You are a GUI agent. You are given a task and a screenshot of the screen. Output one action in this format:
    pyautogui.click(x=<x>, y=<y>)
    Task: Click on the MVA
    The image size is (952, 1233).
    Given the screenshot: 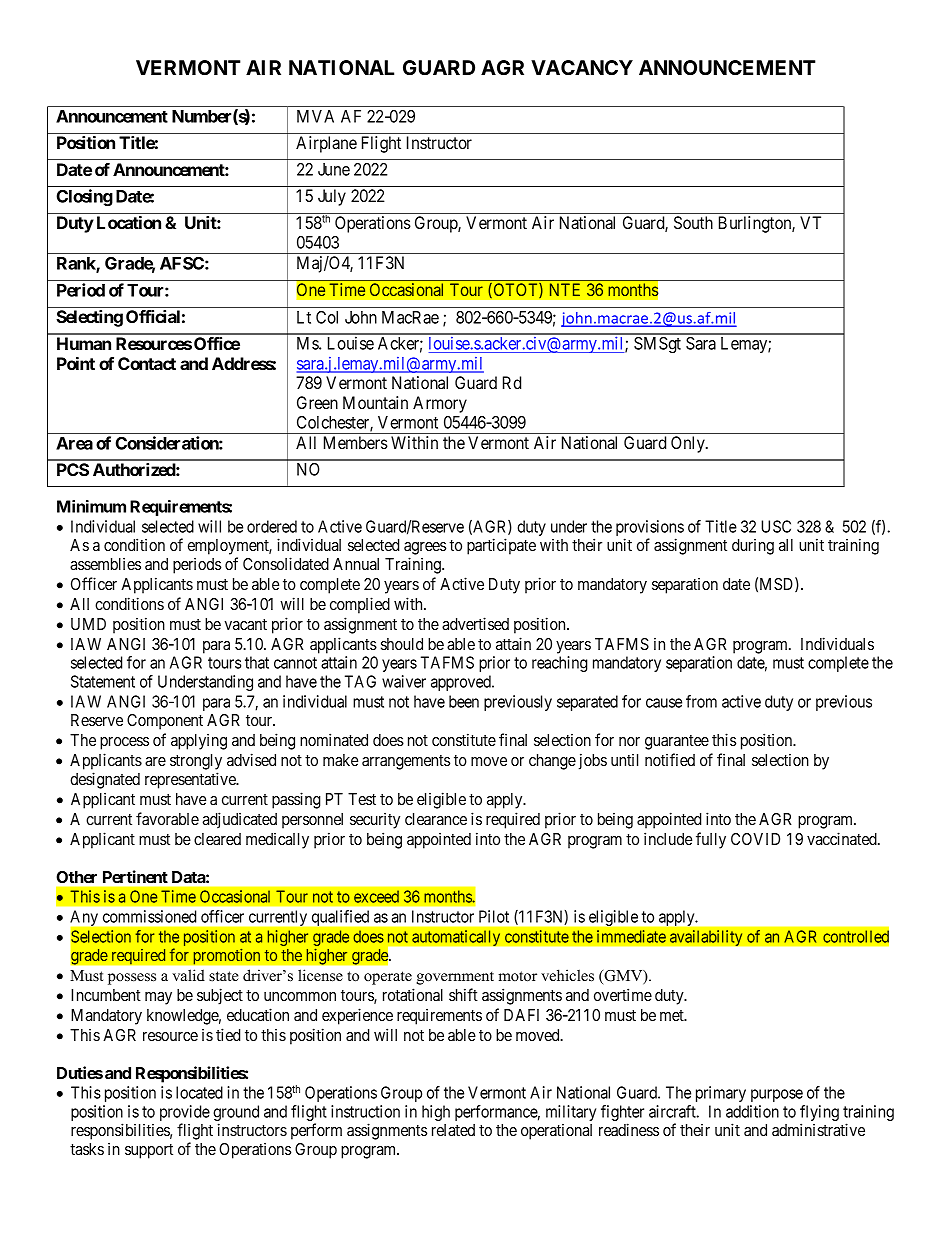 What is the action you would take?
    pyautogui.click(x=315, y=116)
